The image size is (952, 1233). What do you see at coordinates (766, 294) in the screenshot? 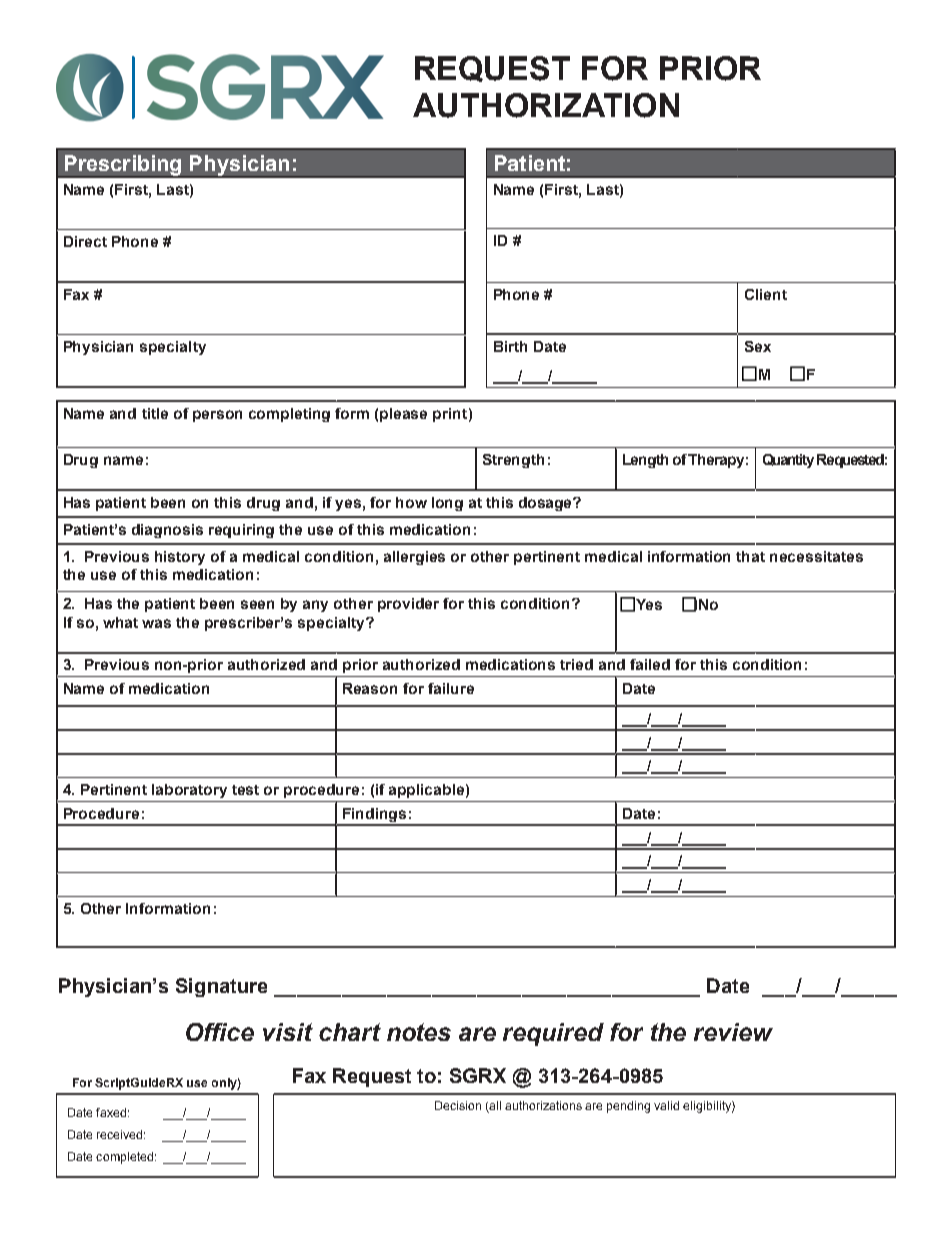
I see `Client` at bounding box center [766, 294].
